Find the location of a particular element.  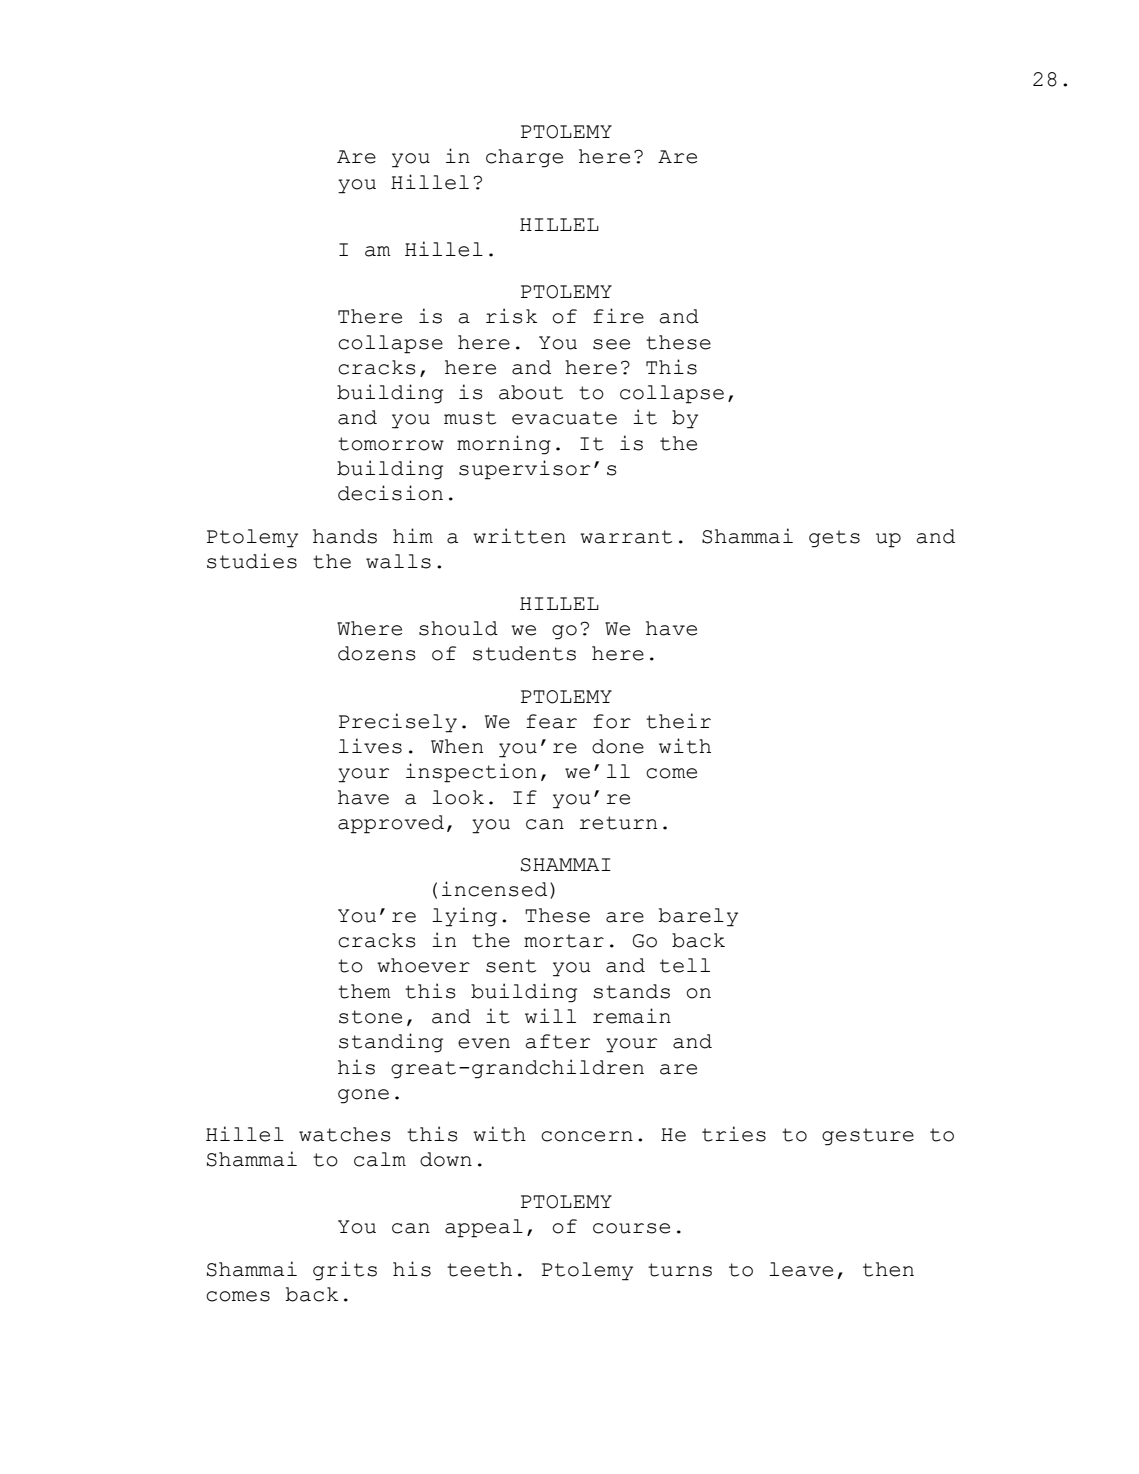

see is located at coordinates (611, 344).
